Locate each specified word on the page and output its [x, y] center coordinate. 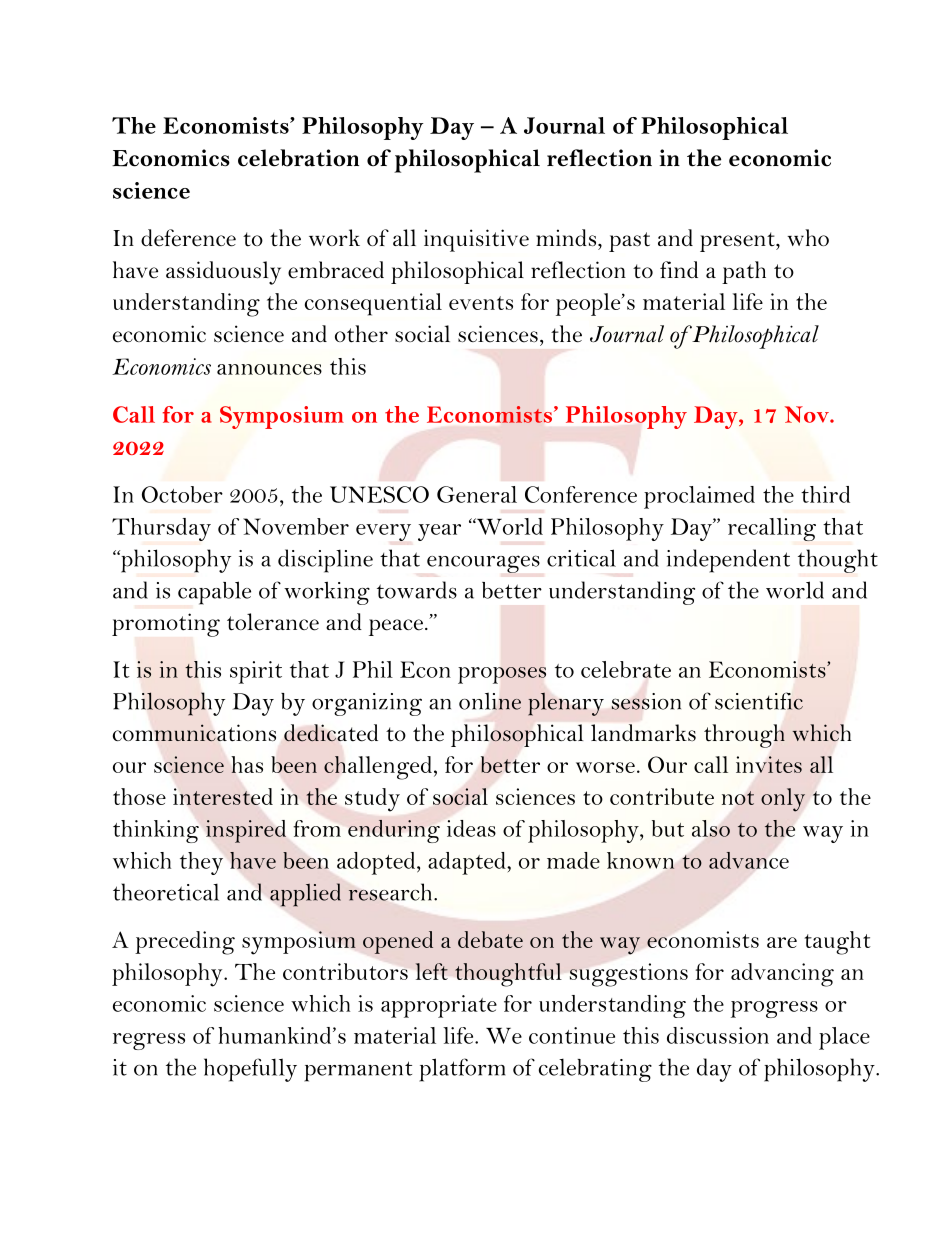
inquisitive [476, 240]
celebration [298, 158]
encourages [483, 564]
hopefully [250, 1070]
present [738, 242]
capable [214, 593]
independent [728, 561]
